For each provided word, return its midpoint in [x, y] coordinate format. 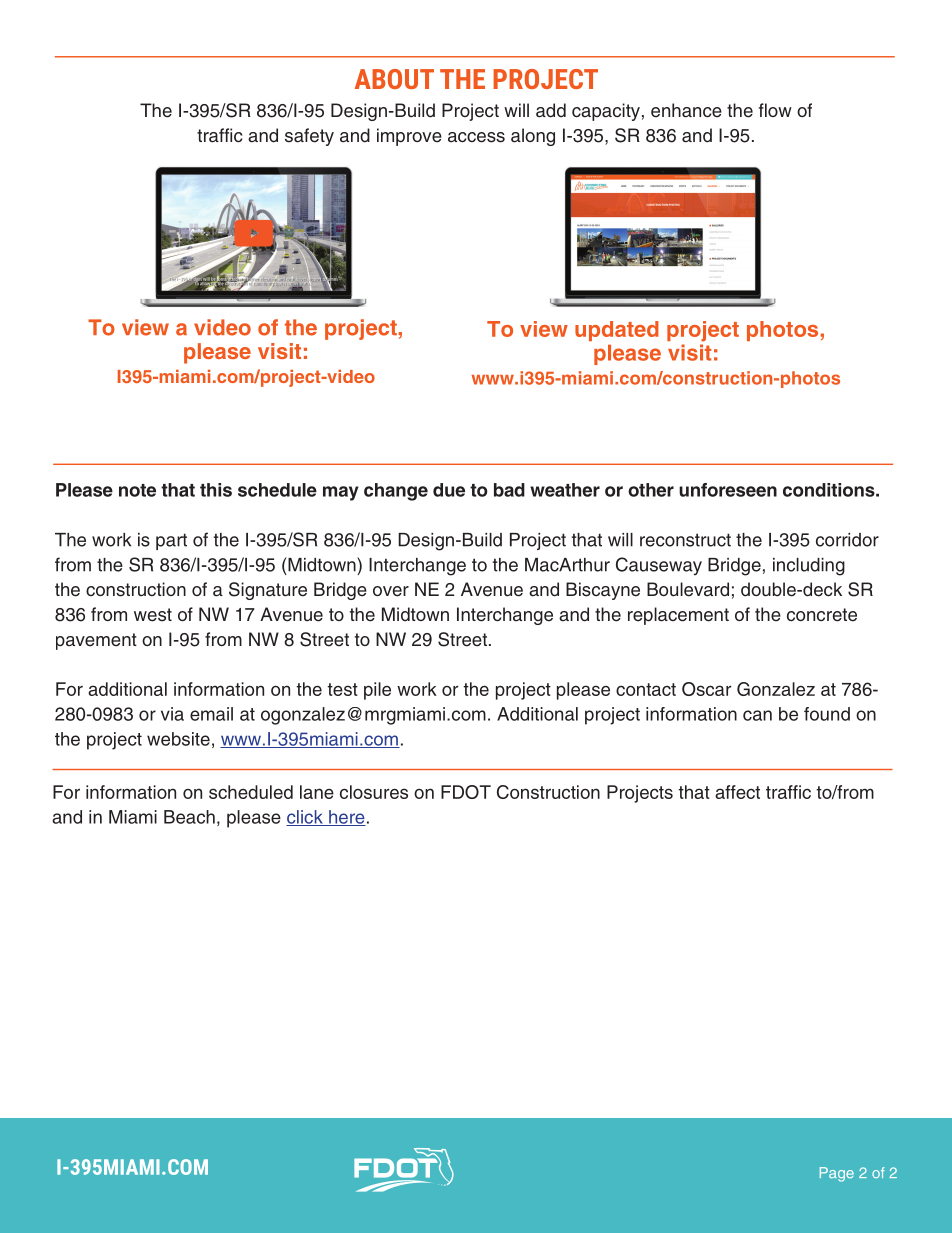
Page [837, 1174]
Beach [189, 817]
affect [737, 792]
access [476, 137]
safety [309, 137]
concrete [822, 615]
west [153, 615]
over [391, 591]
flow [775, 110]
